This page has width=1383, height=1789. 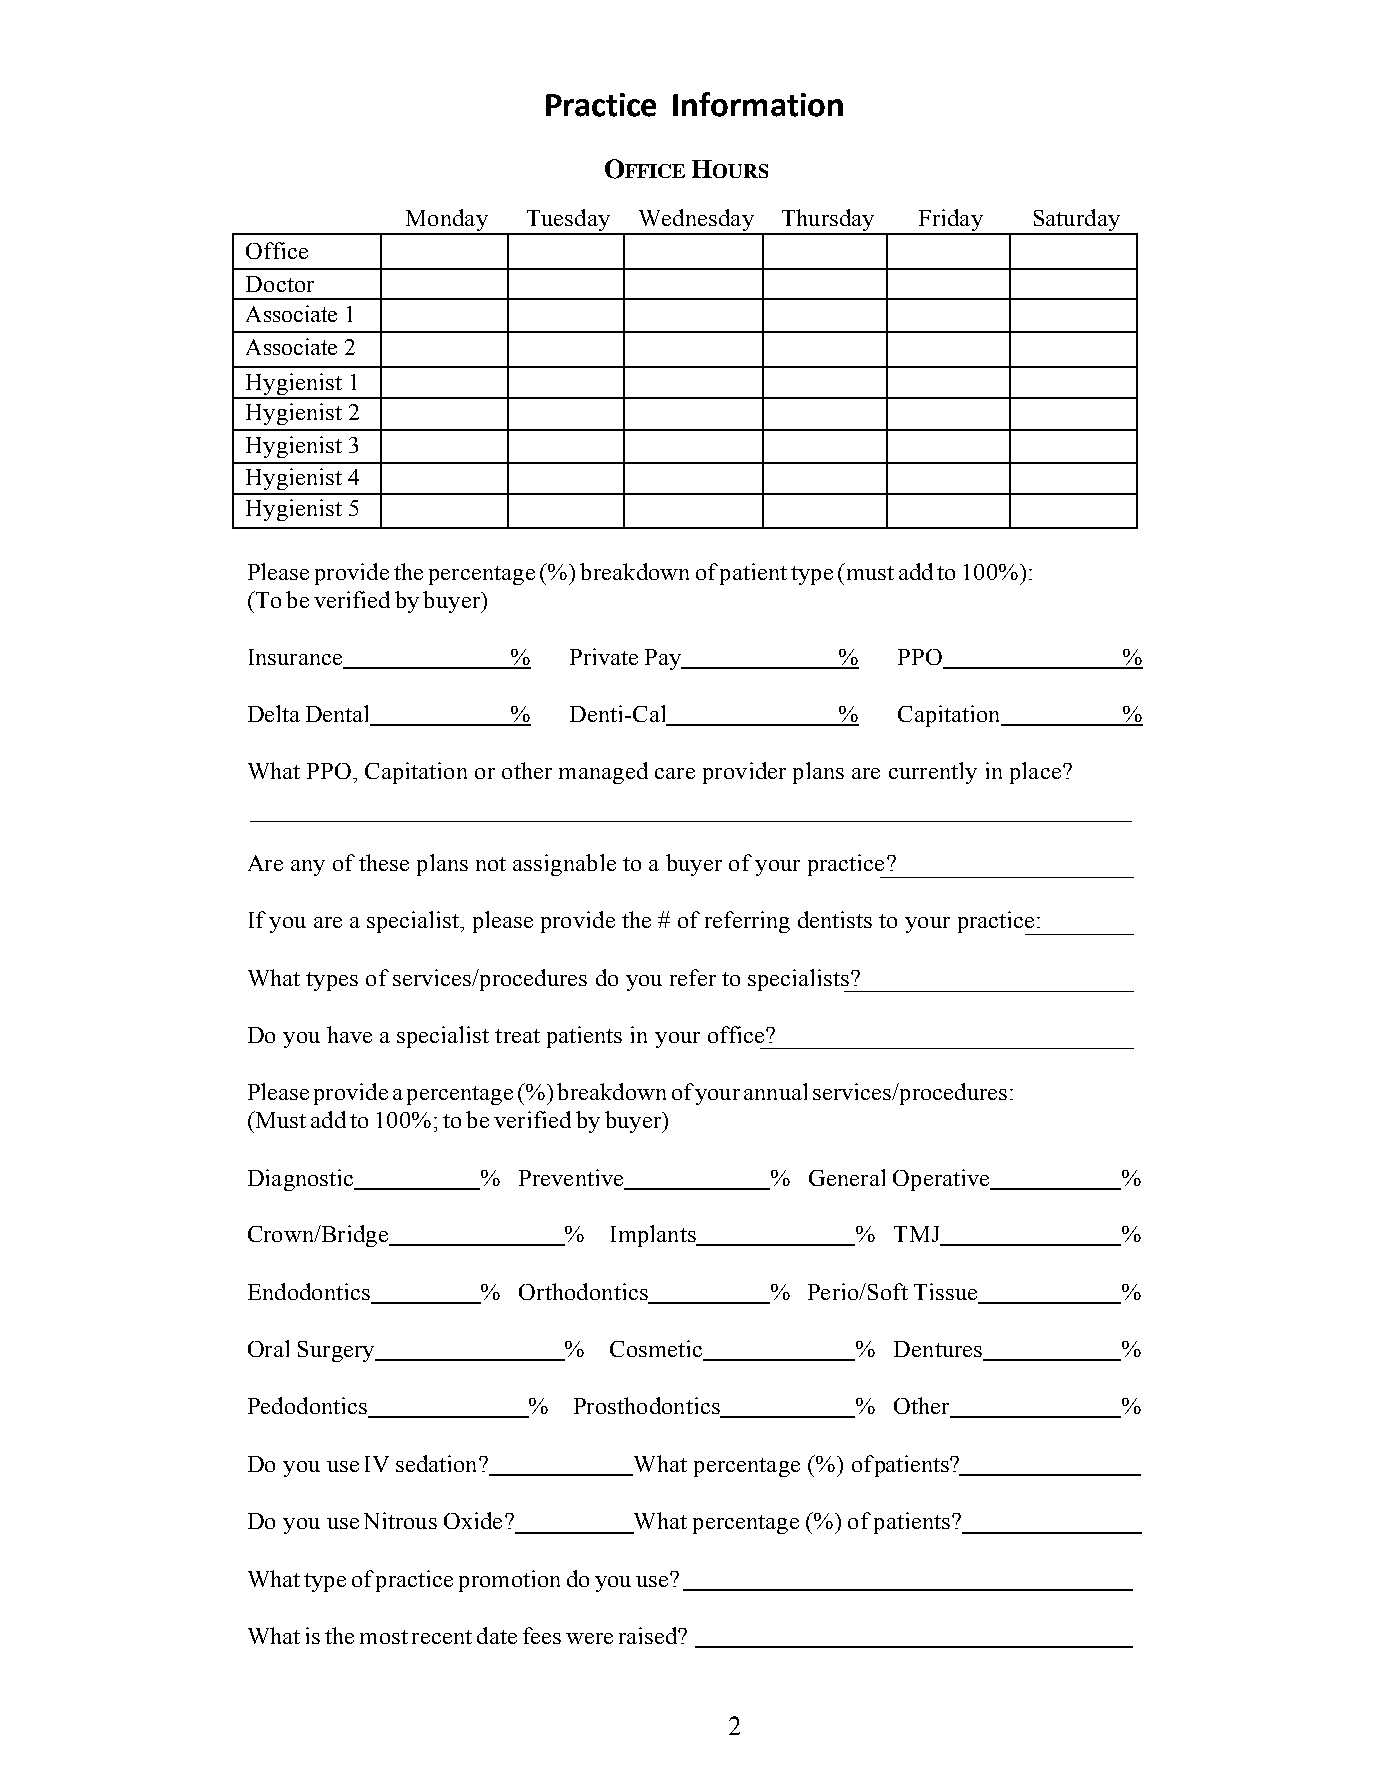 I want to click on Operative, so click(x=942, y=1180).
